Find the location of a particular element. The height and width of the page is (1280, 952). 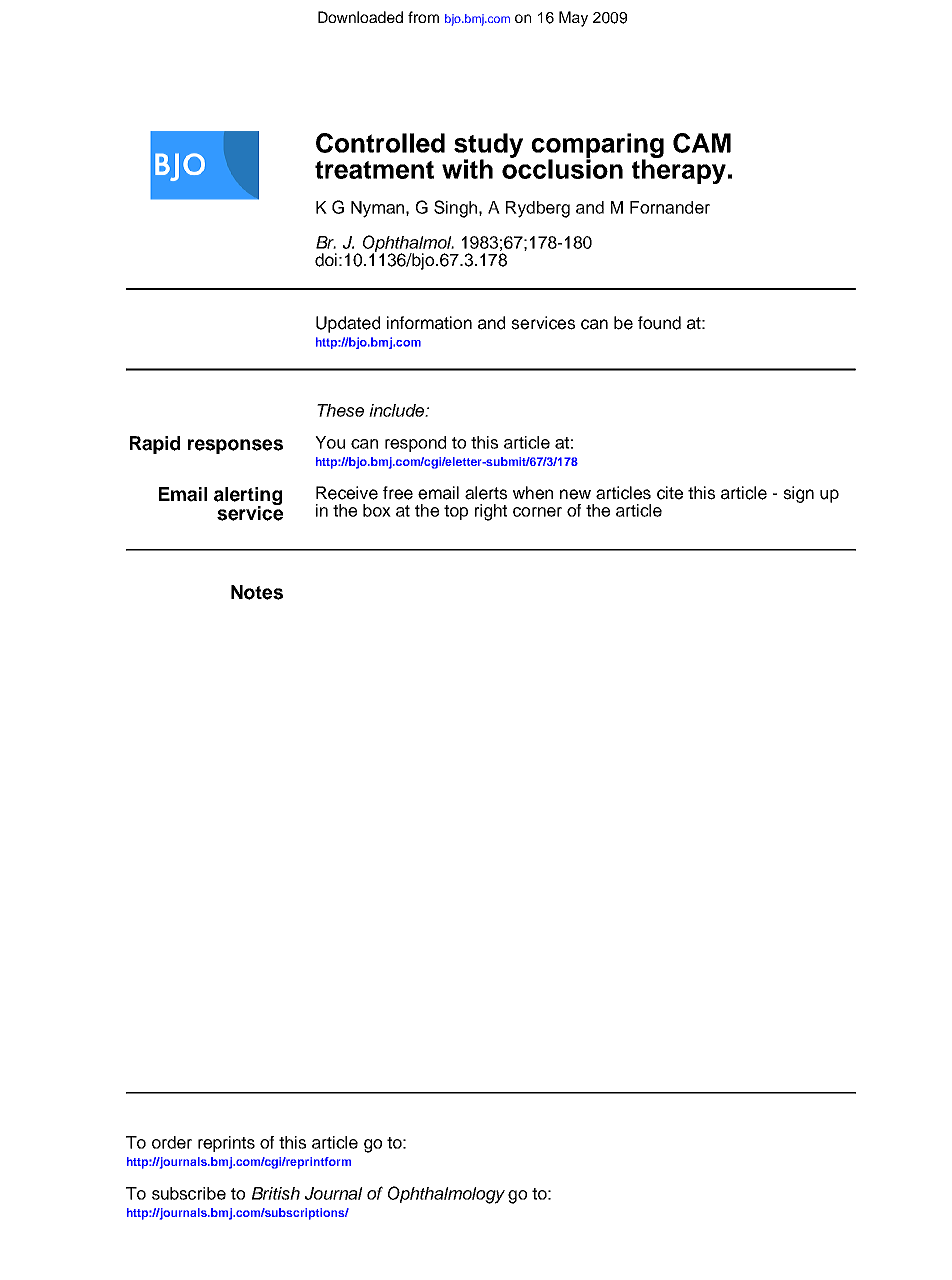

Notes is located at coordinates (257, 592).
